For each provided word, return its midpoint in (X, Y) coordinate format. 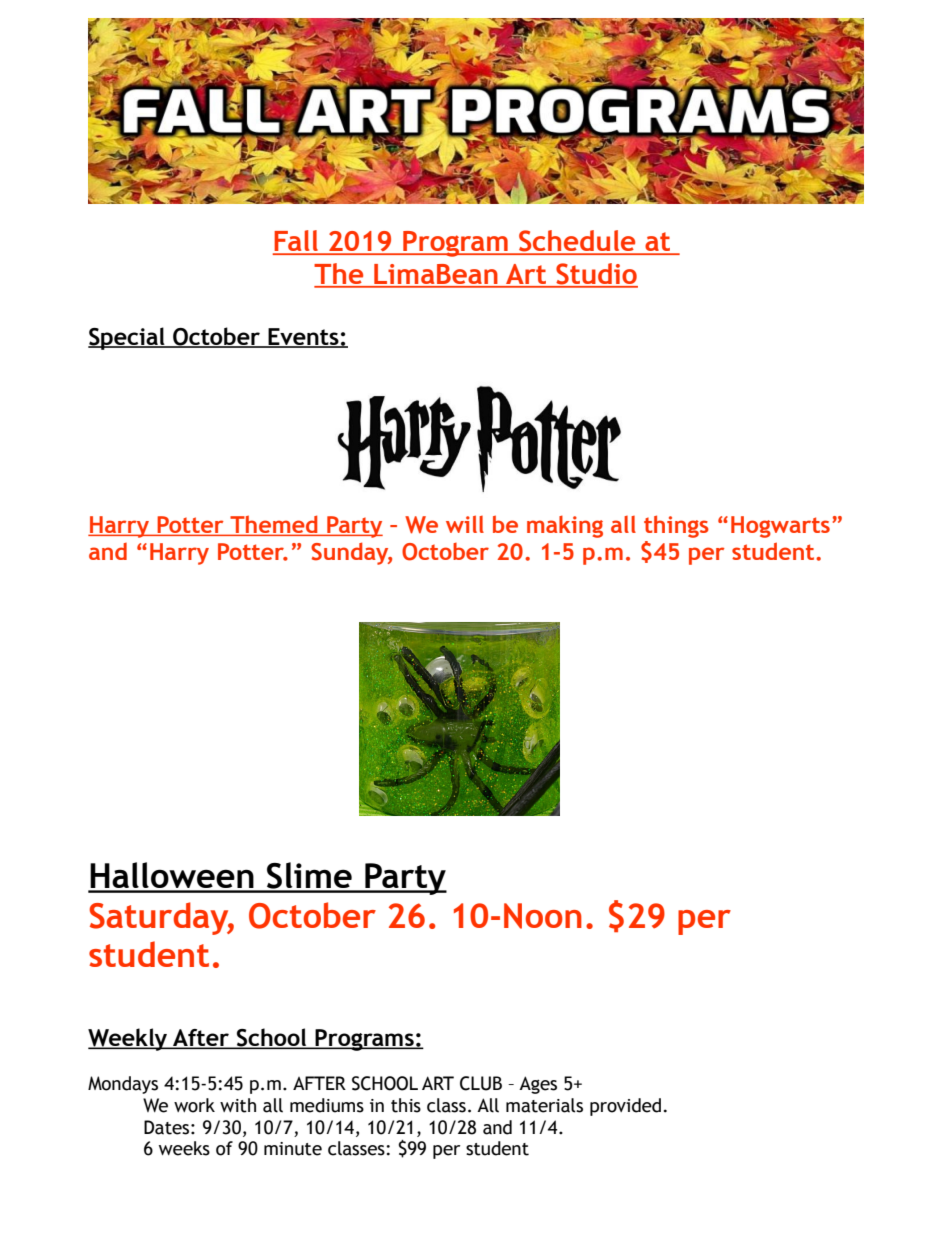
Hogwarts (780, 527)
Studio (596, 275)
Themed (274, 525)
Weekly (129, 1039)
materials (544, 1105)
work (194, 1105)
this (406, 1105)
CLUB (481, 1083)
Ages (538, 1085)
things (676, 526)
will (465, 524)
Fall (297, 242)
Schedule (577, 242)
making (565, 526)
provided (625, 1107)
